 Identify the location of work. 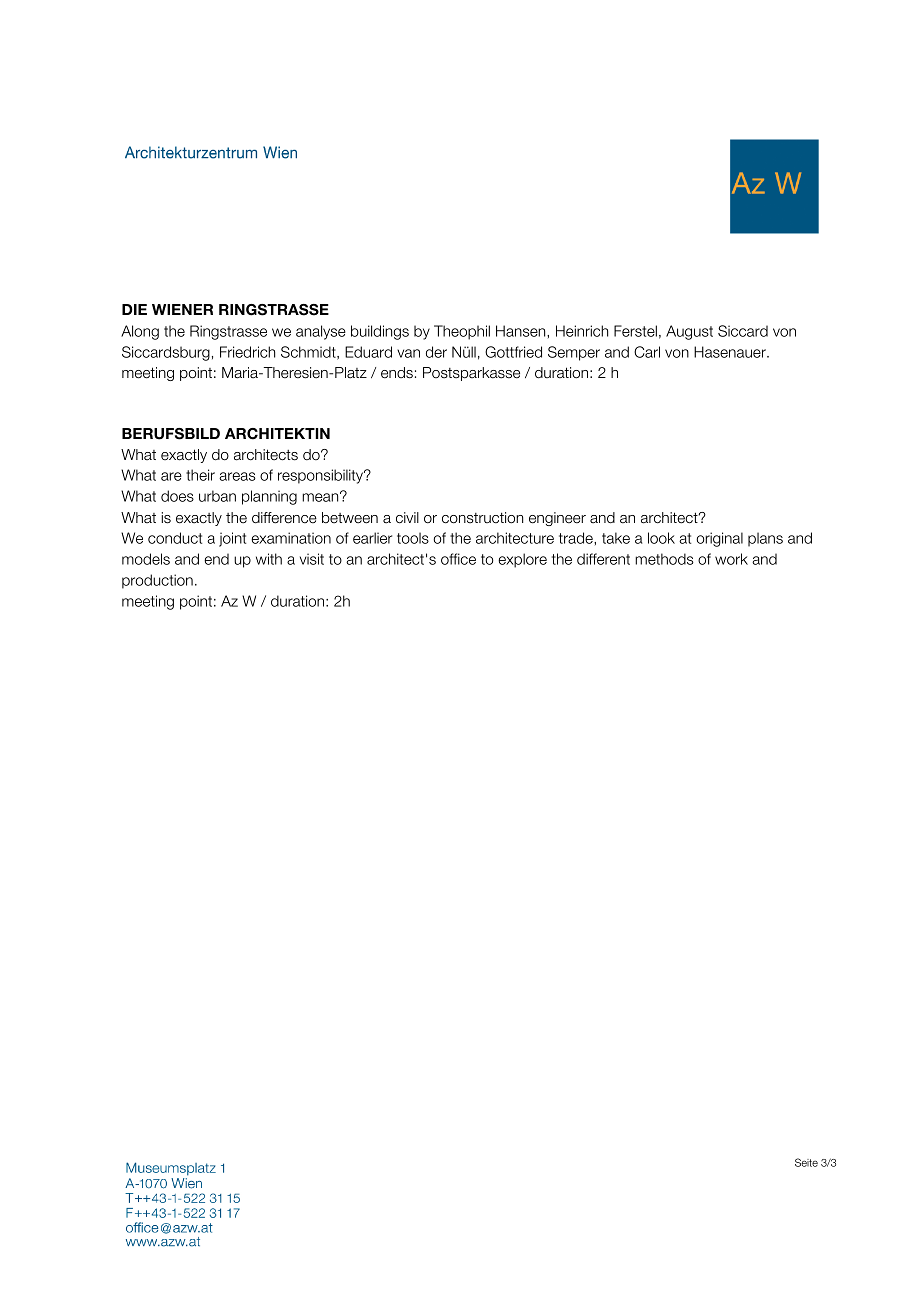
(731, 559).
